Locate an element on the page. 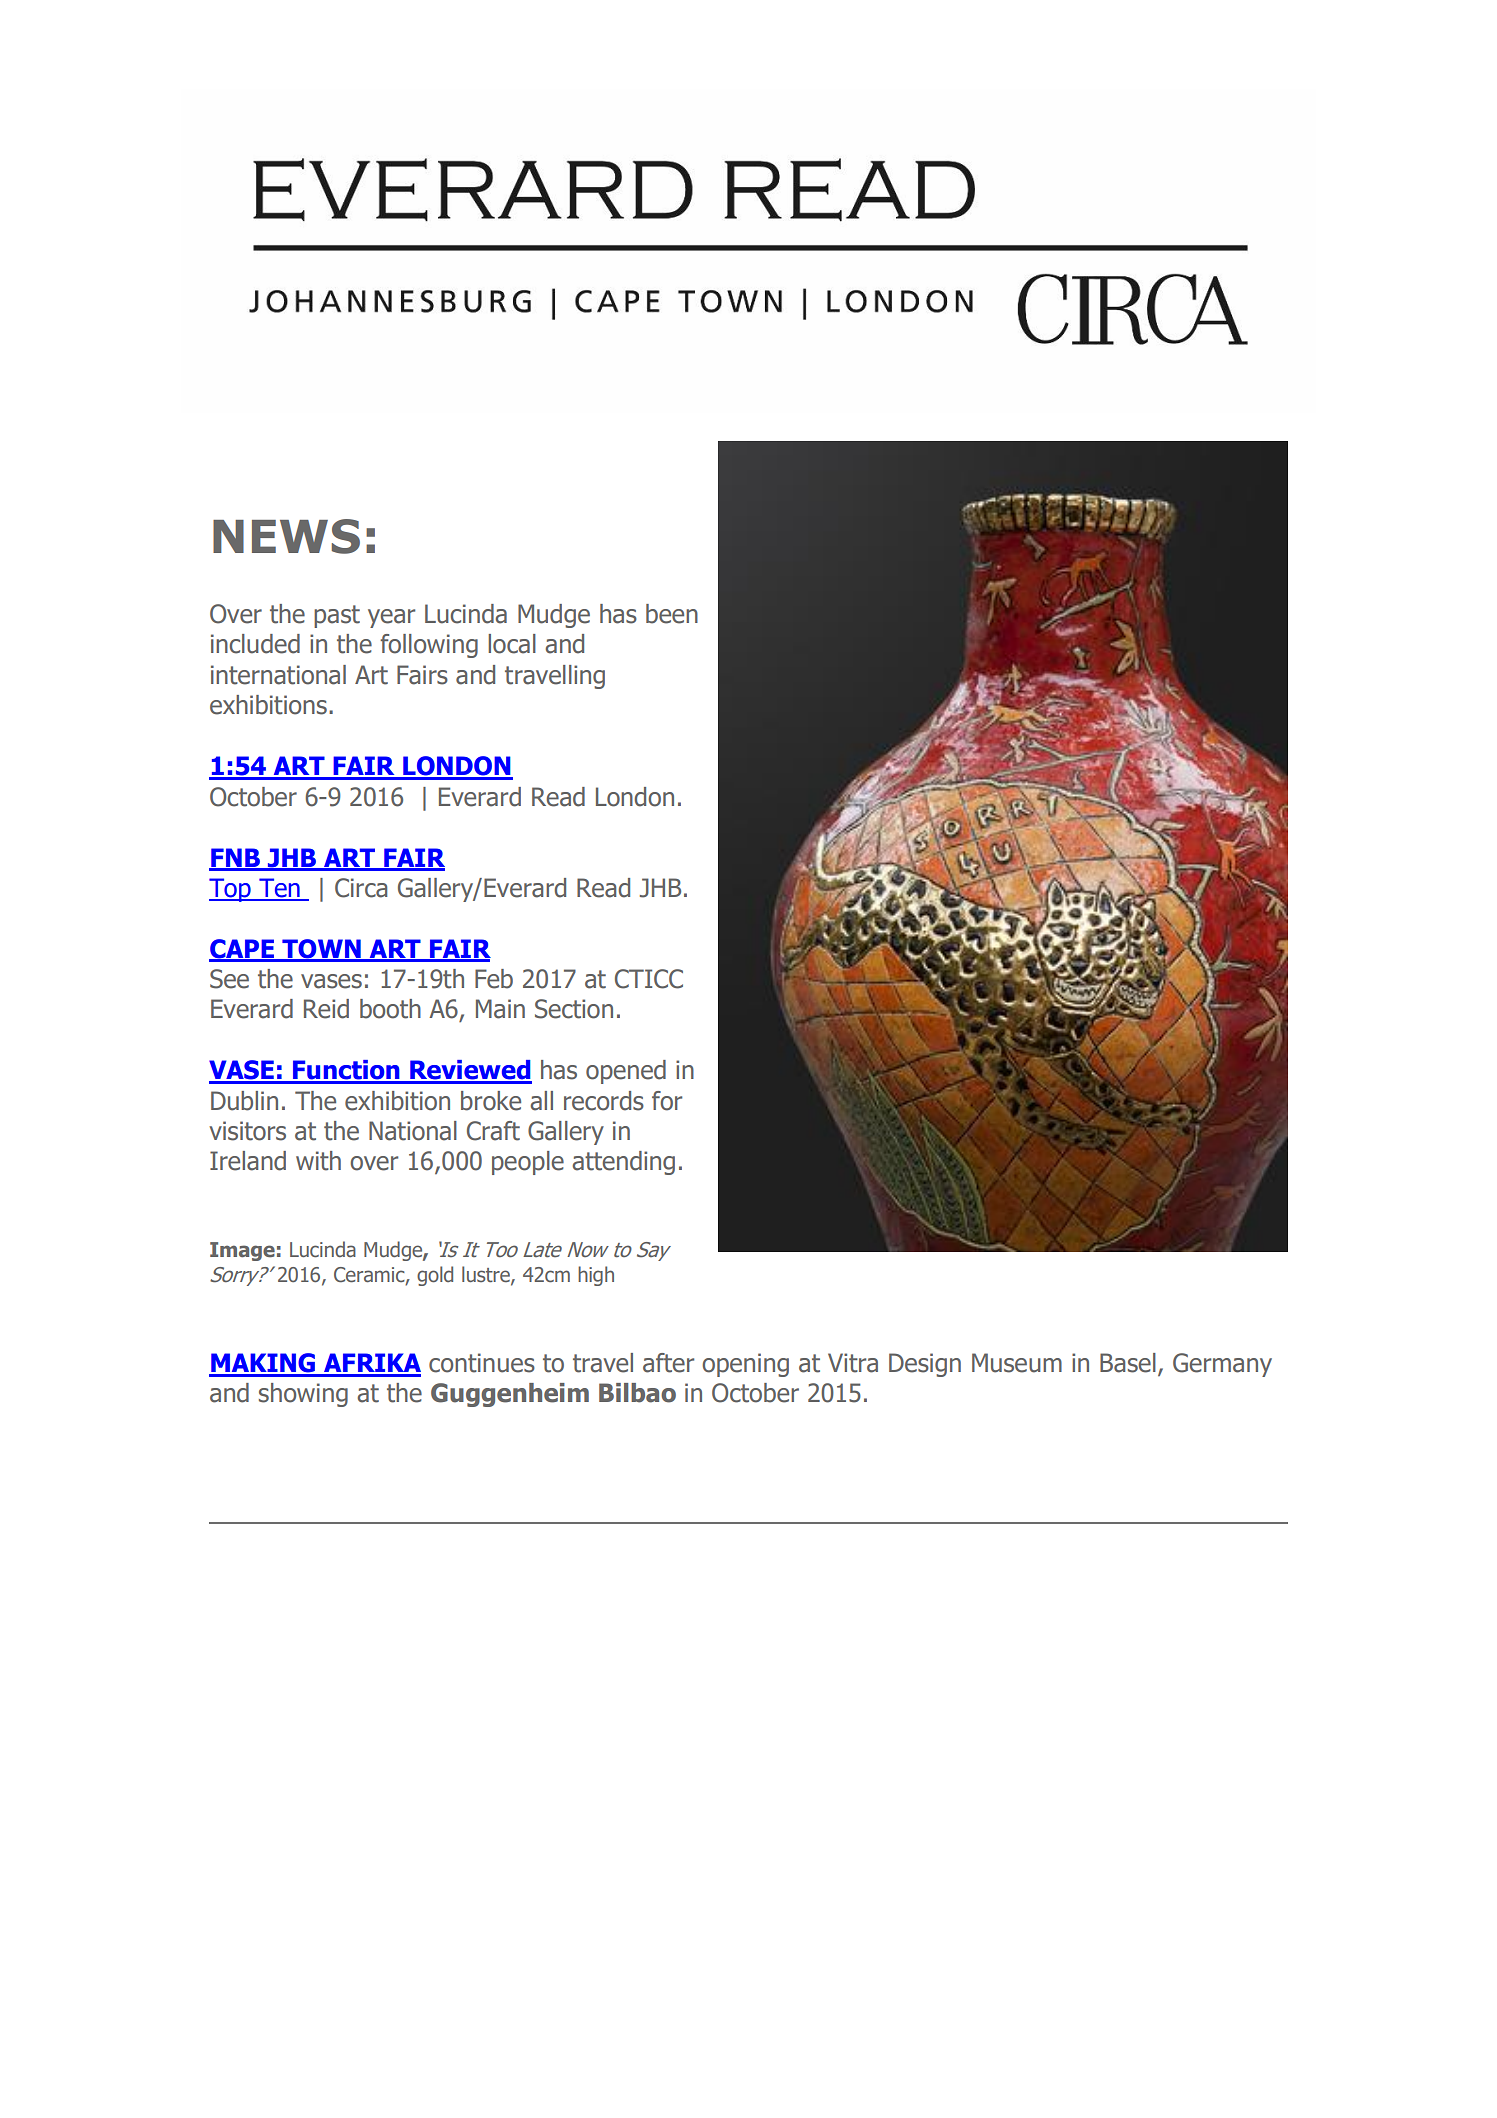 The height and width of the document is (2118, 1497). Circa is located at coordinates (361, 888).
